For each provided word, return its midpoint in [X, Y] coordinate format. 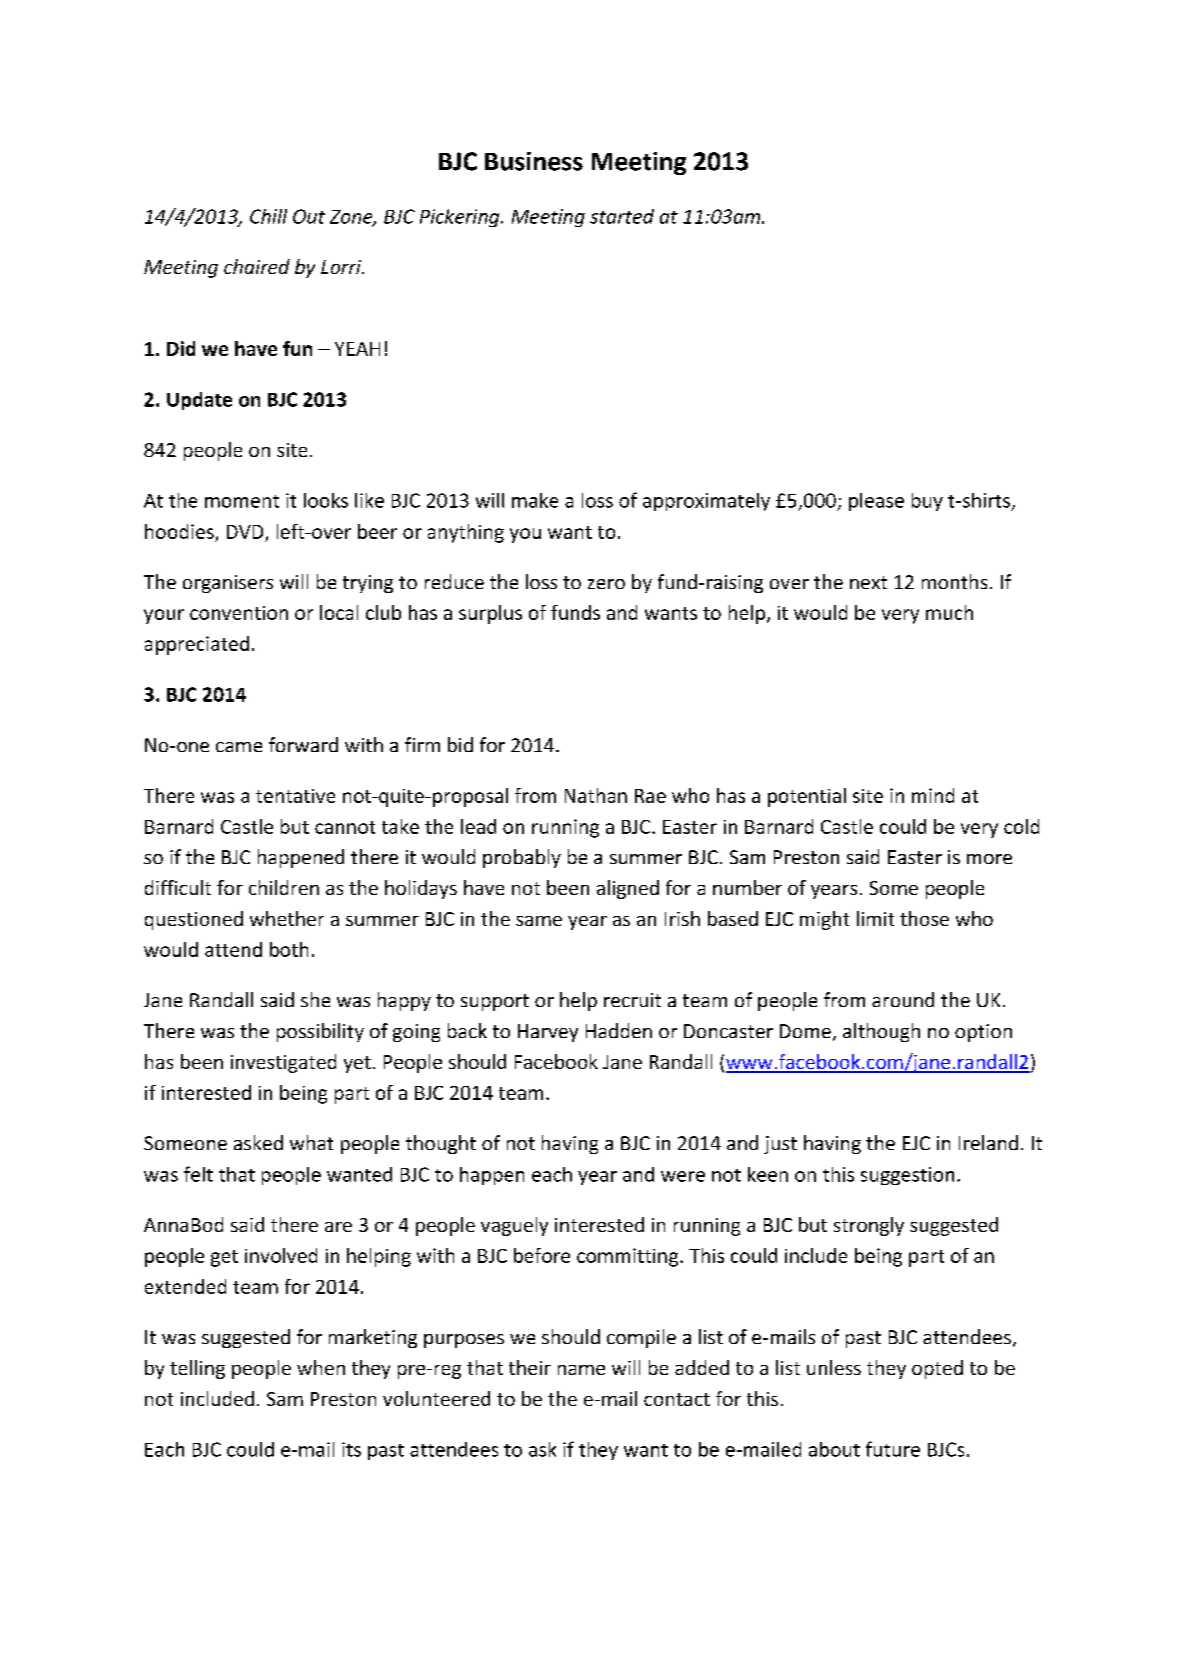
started [622, 216]
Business [534, 161]
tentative [295, 796]
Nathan [596, 795]
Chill [268, 216]
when [321, 1367]
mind [933, 795]
